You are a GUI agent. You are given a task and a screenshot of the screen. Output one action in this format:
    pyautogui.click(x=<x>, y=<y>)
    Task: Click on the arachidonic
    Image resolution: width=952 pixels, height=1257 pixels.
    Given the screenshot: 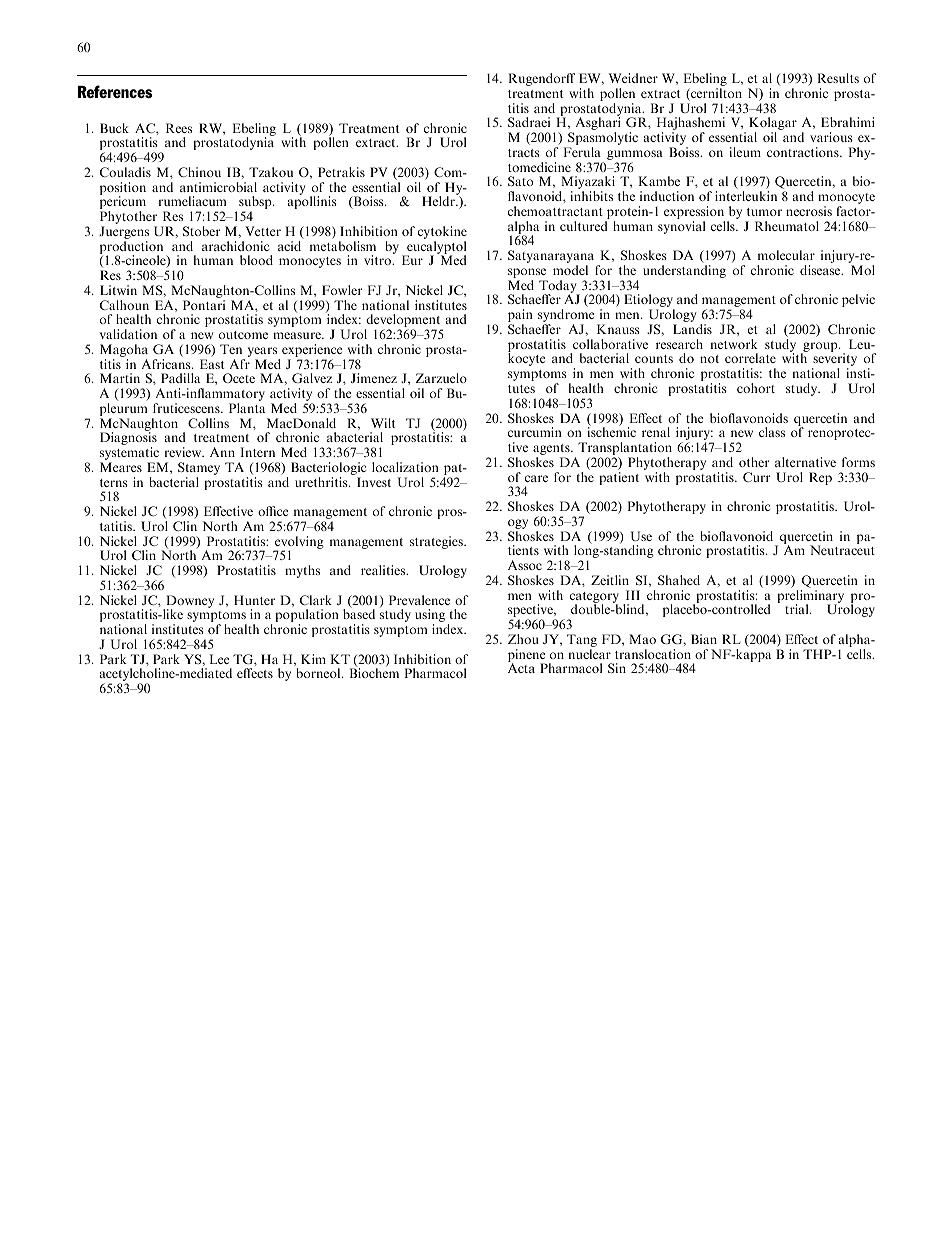 What is the action you would take?
    pyautogui.click(x=235, y=246)
